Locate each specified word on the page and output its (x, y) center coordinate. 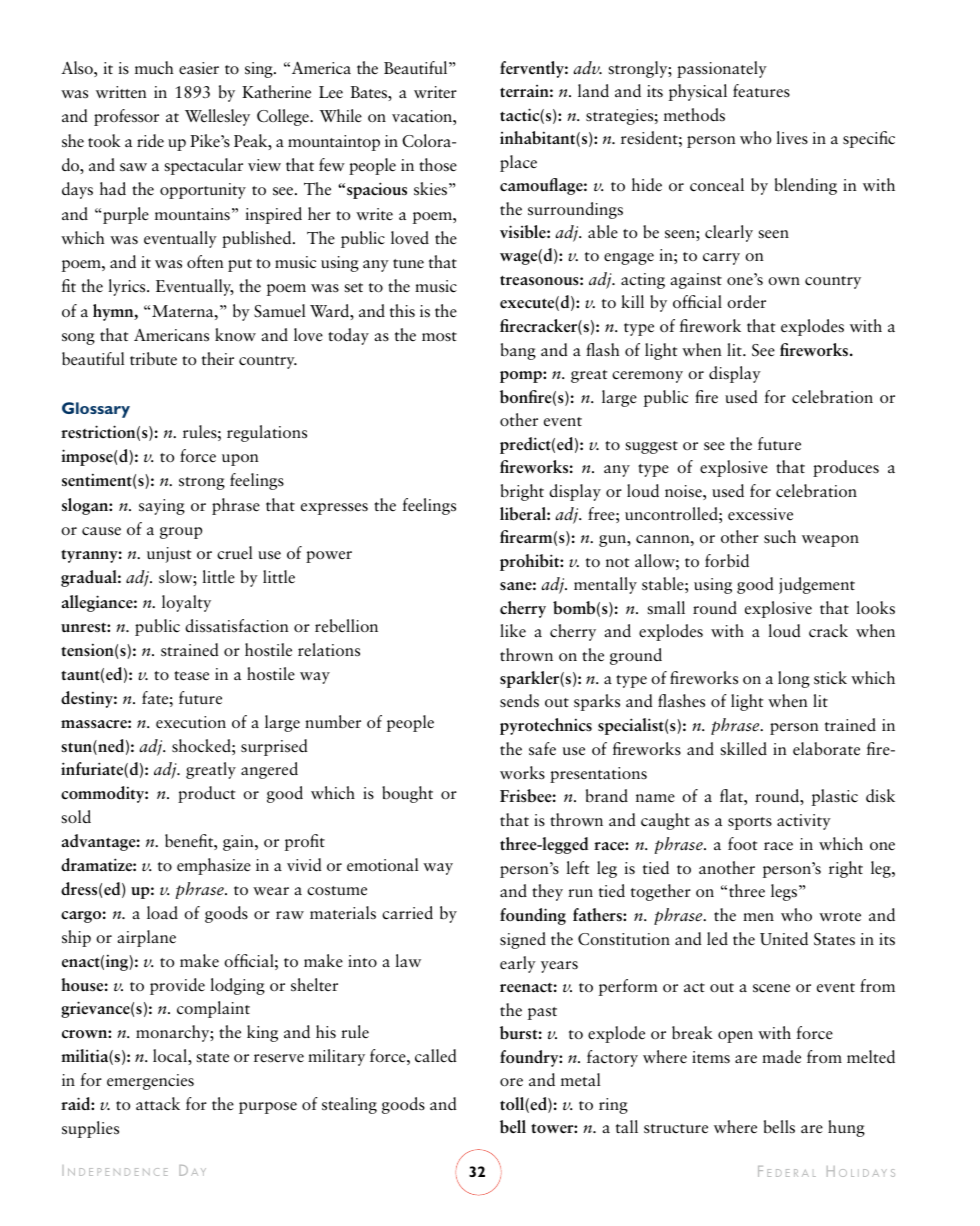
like (513, 631)
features (761, 91)
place (518, 163)
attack (158, 1104)
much (154, 67)
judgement (817, 585)
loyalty (186, 603)
